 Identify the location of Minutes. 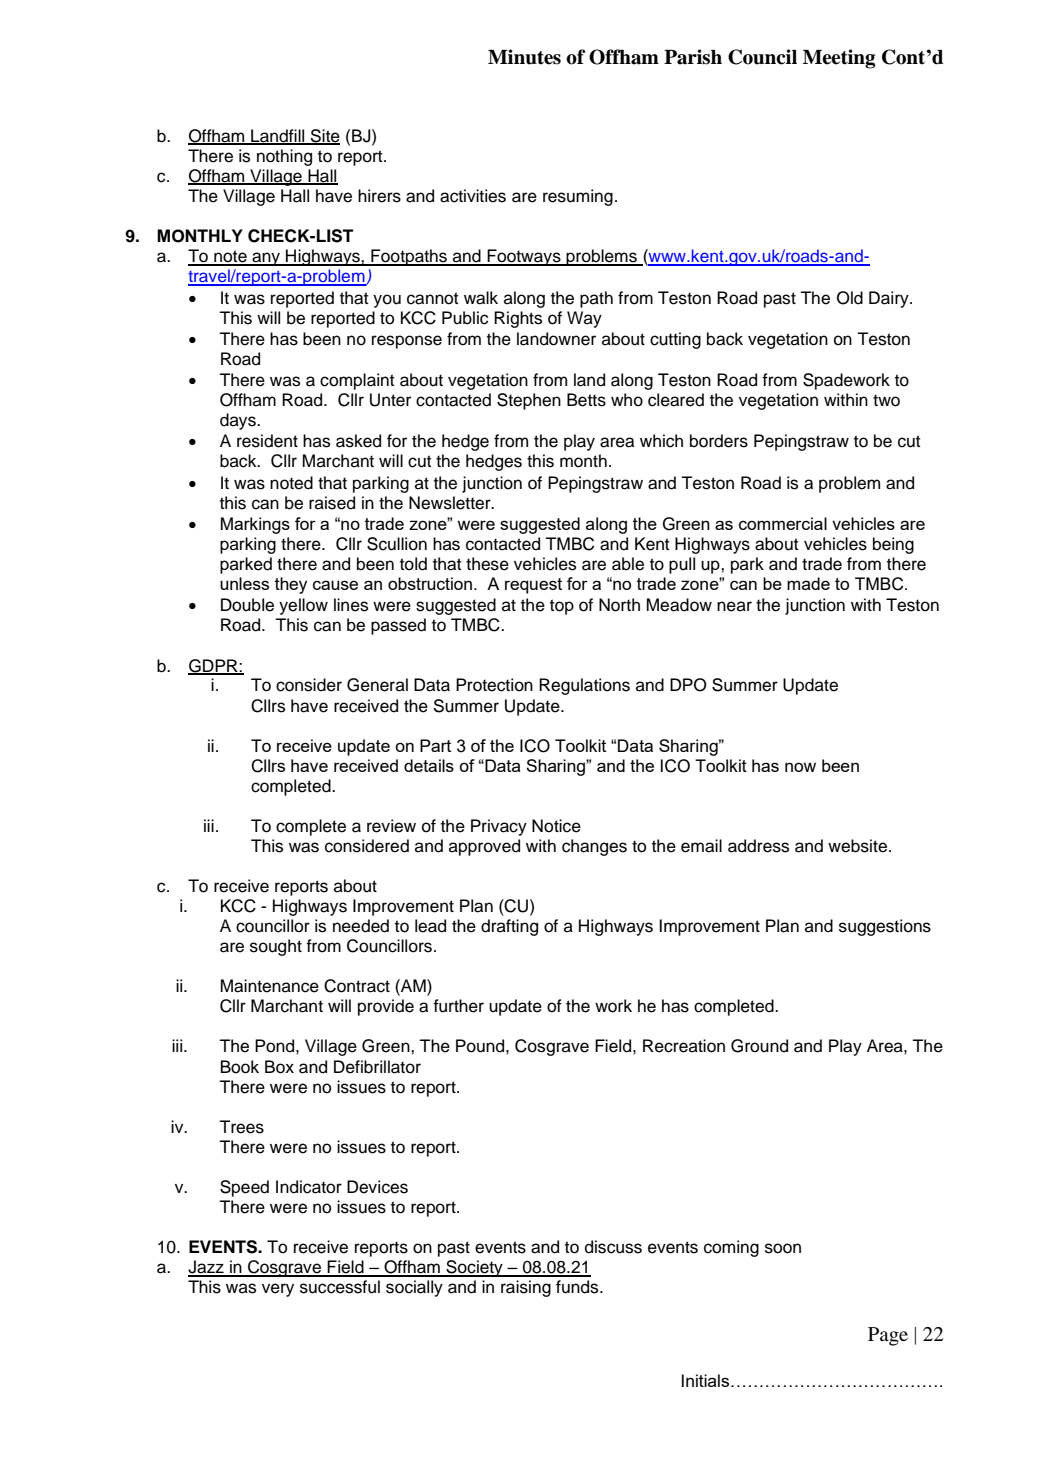
(524, 57).
